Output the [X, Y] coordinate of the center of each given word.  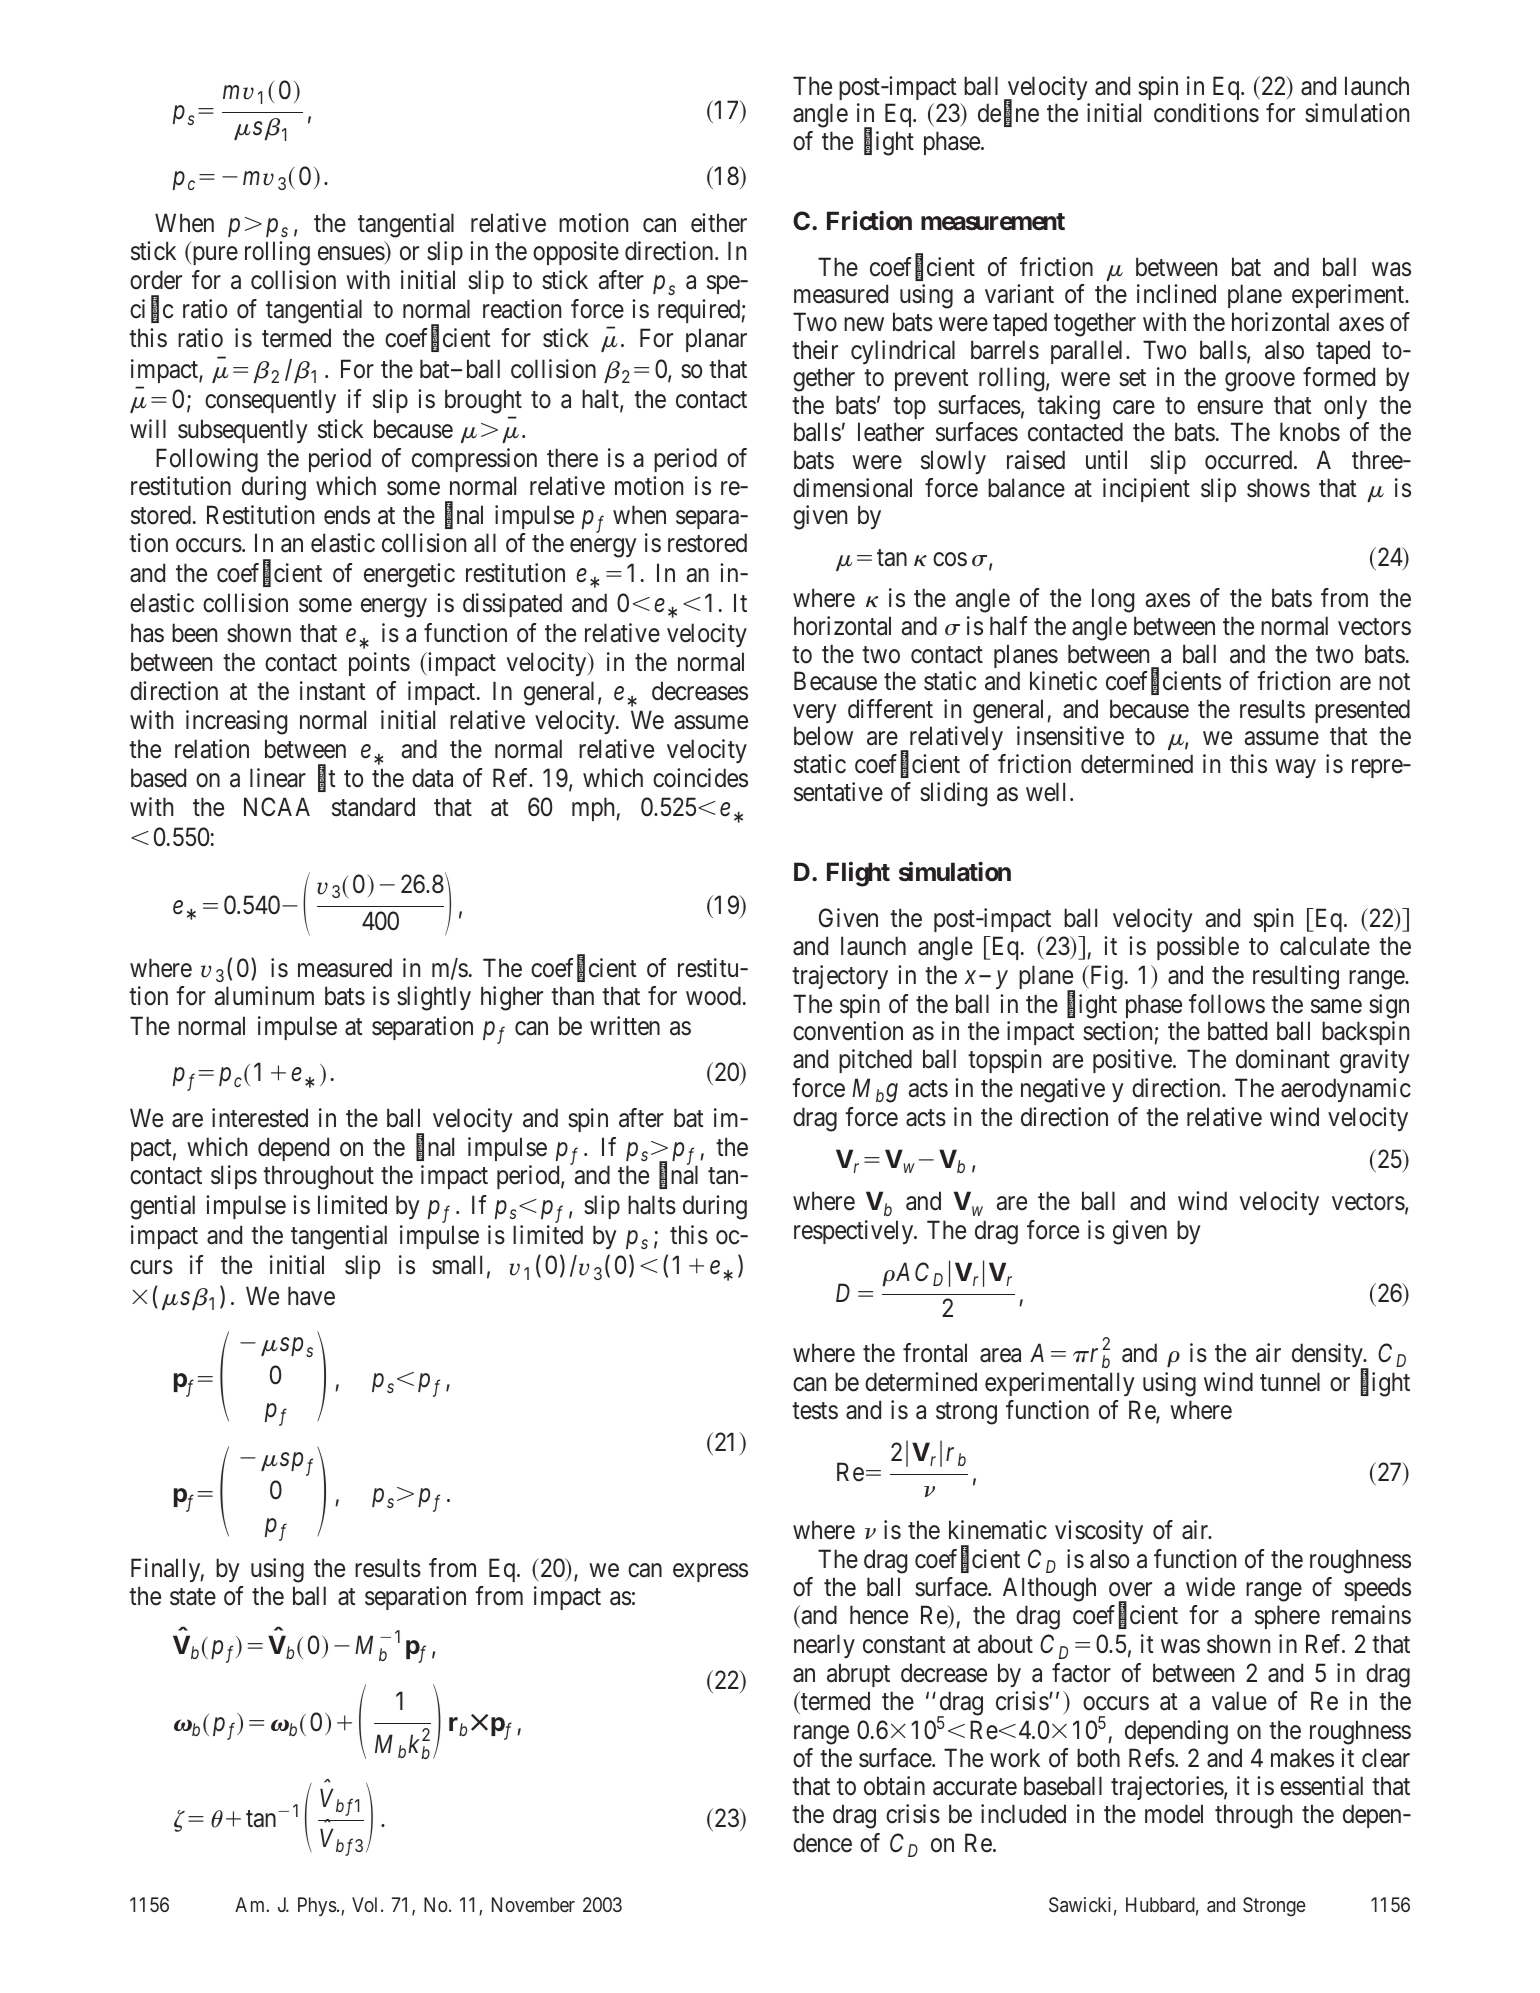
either [719, 223]
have [311, 1296]
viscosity [1099, 1532]
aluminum [264, 996]
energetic [409, 575]
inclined [1176, 294]
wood [713, 996]
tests [815, 1411]
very [815, 713]
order [156, 280]
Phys [317, 1906]
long [1113, 600]
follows [1227, 1004]
